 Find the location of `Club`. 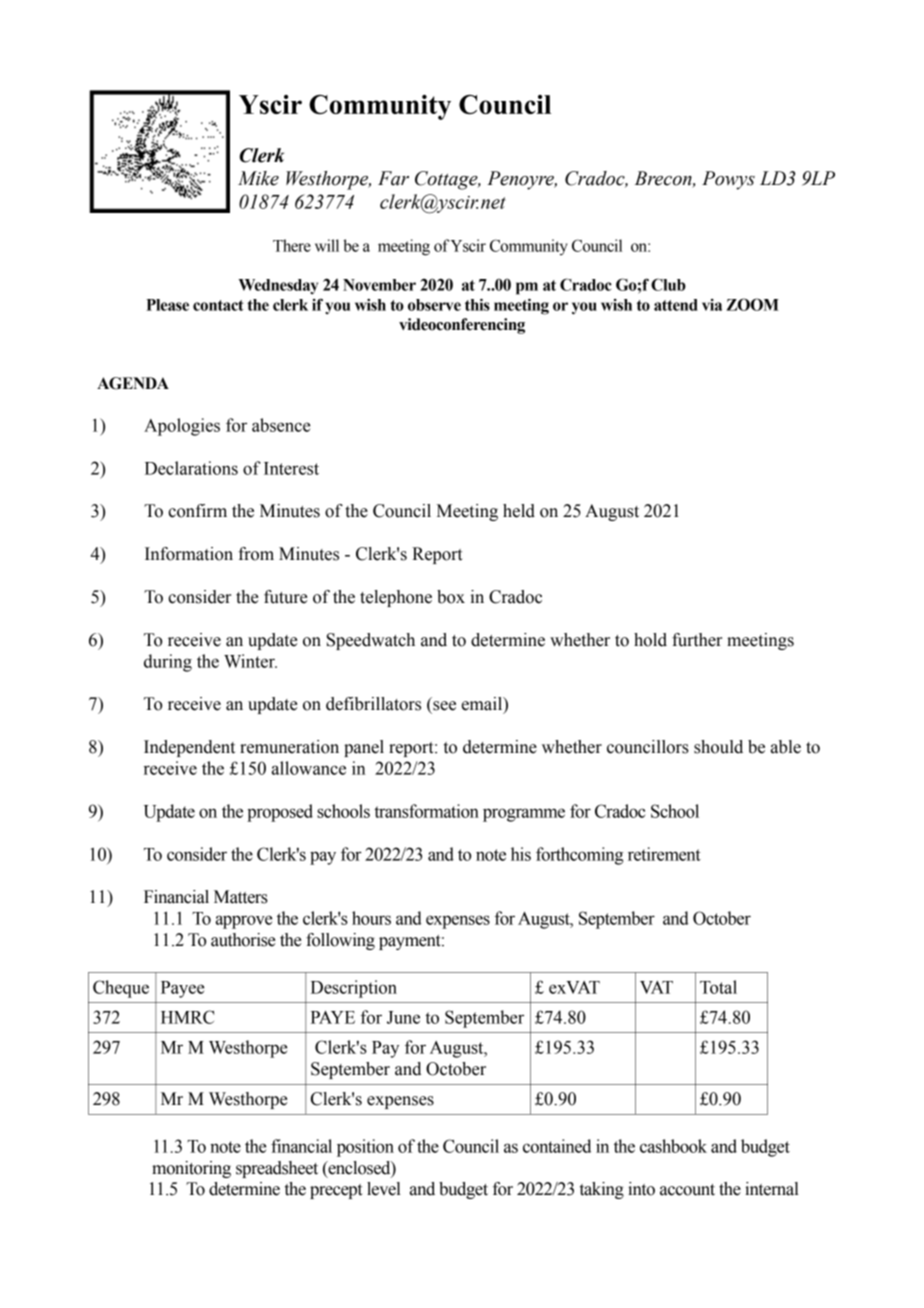

Club is located at coordinates (668, 284).
